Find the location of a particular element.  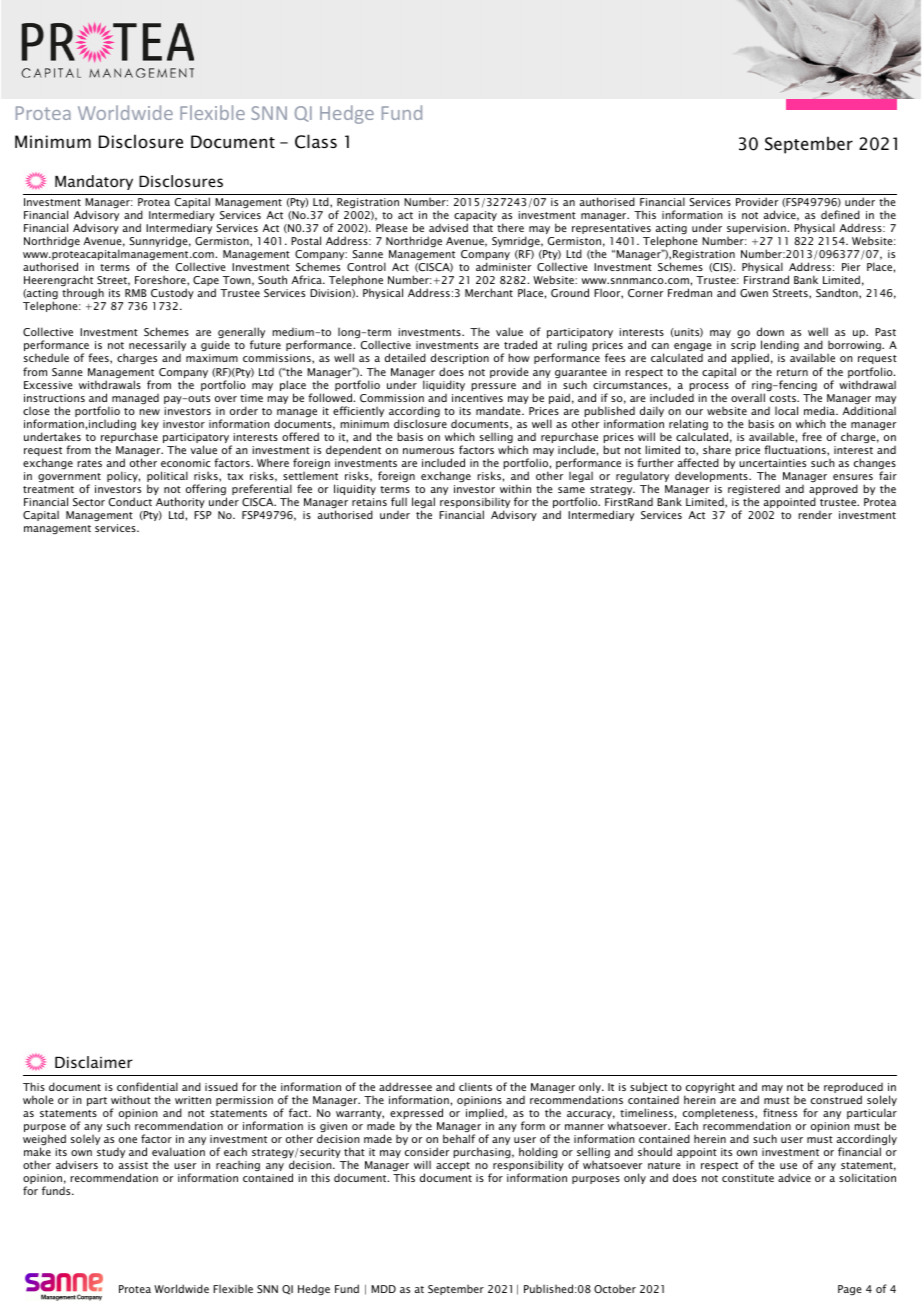

capacity is located at coordinates (475, 217).
